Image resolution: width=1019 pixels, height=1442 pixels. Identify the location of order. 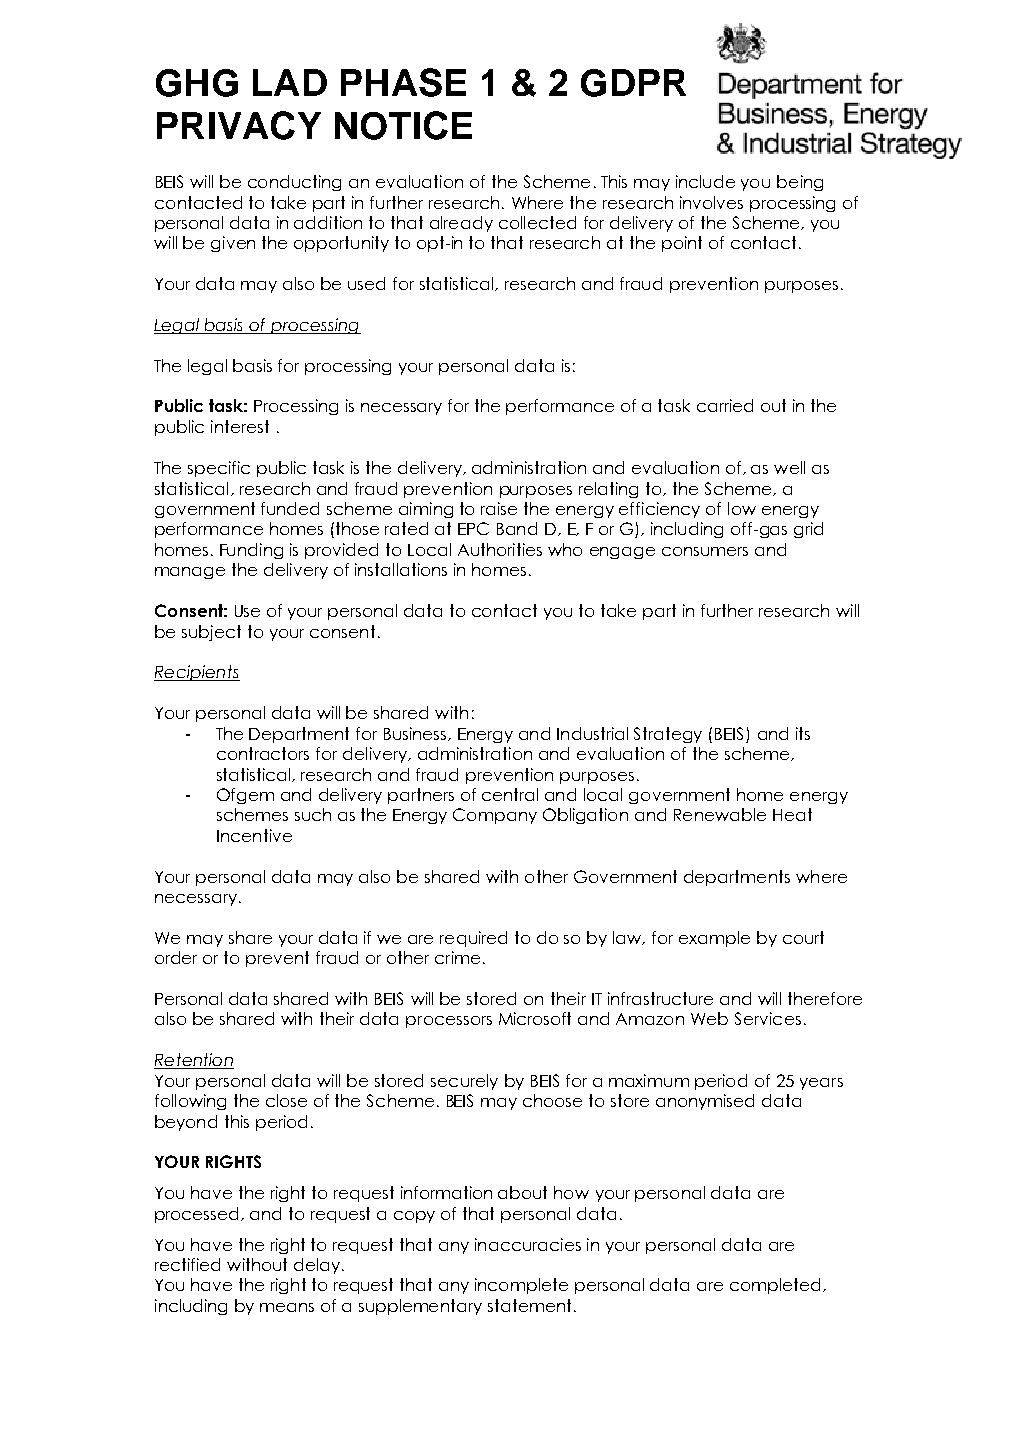
(176, 957).
